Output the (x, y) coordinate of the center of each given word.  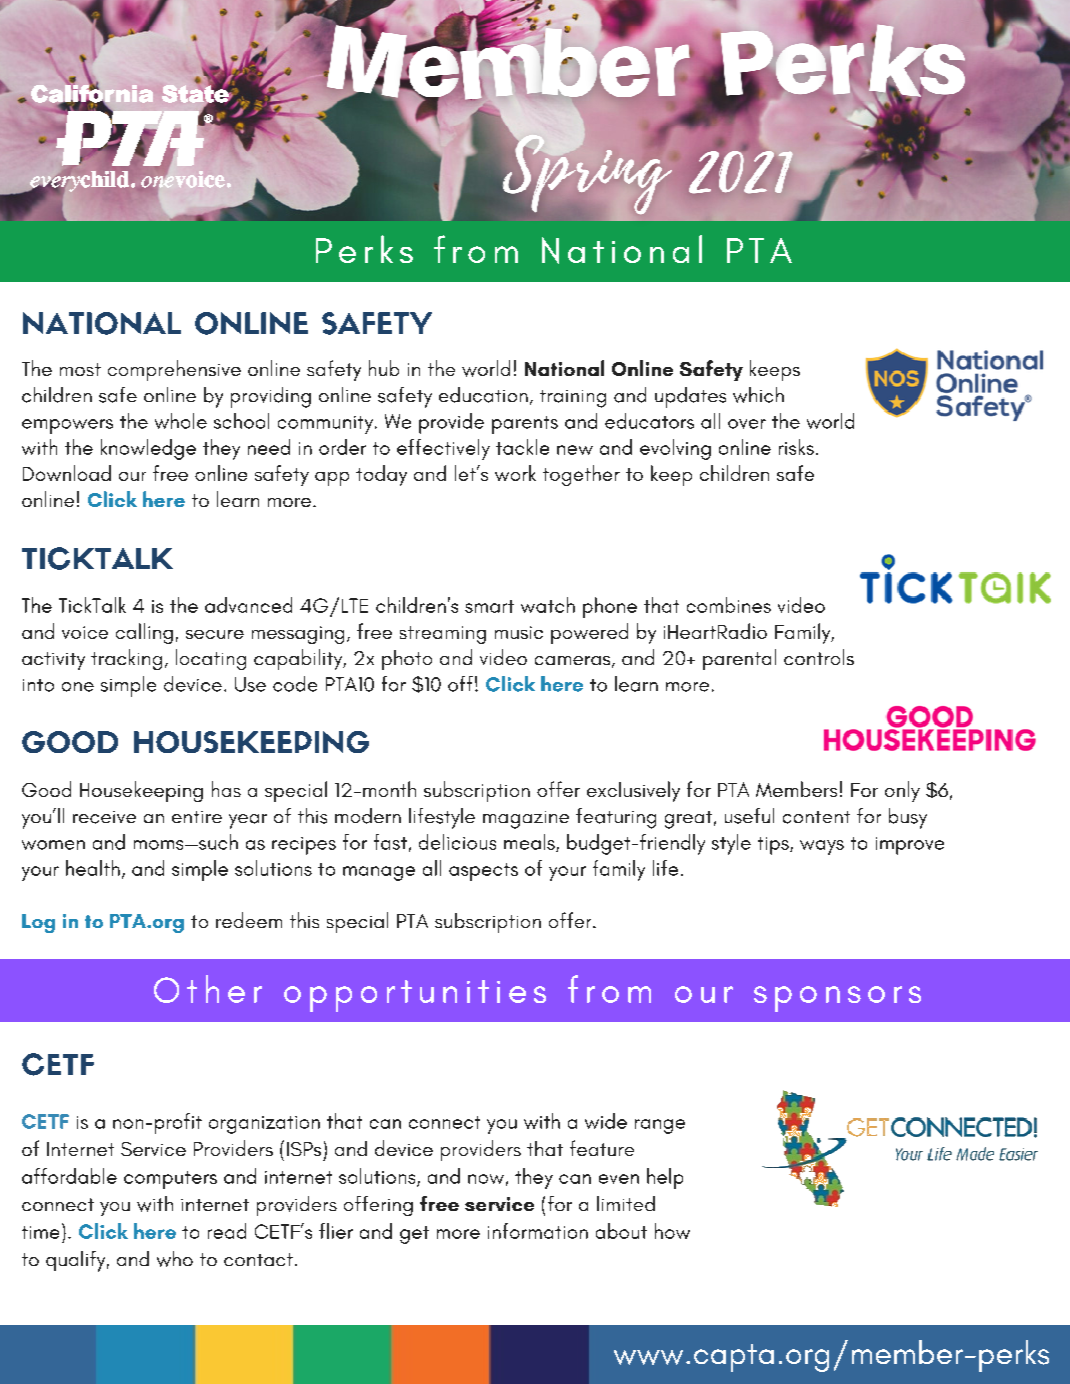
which (758, 395)
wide (606, 1121)
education (483, 395)
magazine (526, 820)
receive (104, 817)
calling (144, 633)
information (538, 1231)
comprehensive (174, 370)
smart (489, 606)
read (227, 1231)
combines (729, 605)
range (660, 1126)
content (816, 817)
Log (38, 923)
